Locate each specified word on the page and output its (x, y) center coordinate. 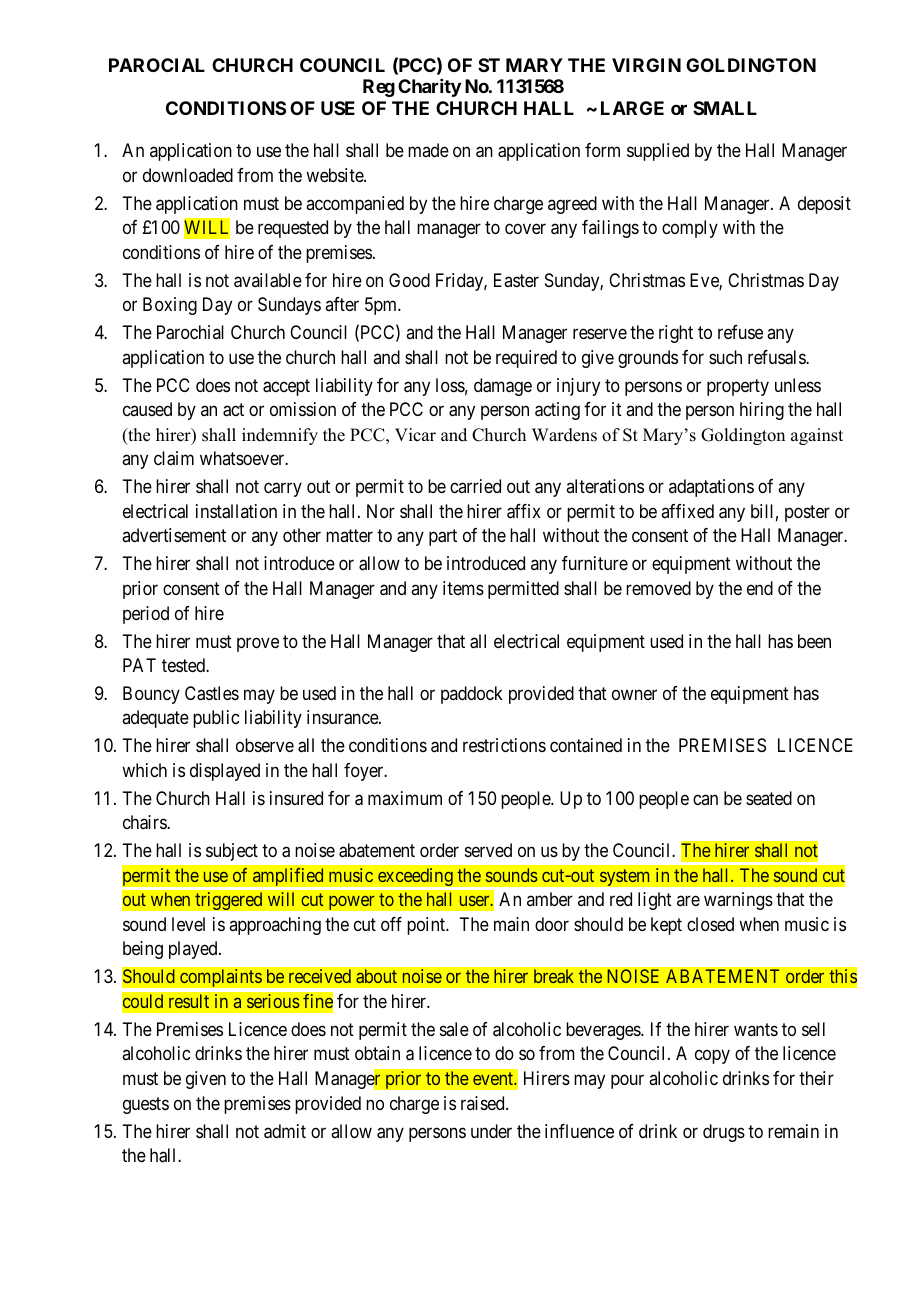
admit (285, 1131)
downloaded (188, 175)
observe (265, 745)
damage (503, 387)
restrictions (504, 745)
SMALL (725, 108)
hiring (762, 411)
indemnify (280, 436)
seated (769, 798)
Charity (429, 88)
